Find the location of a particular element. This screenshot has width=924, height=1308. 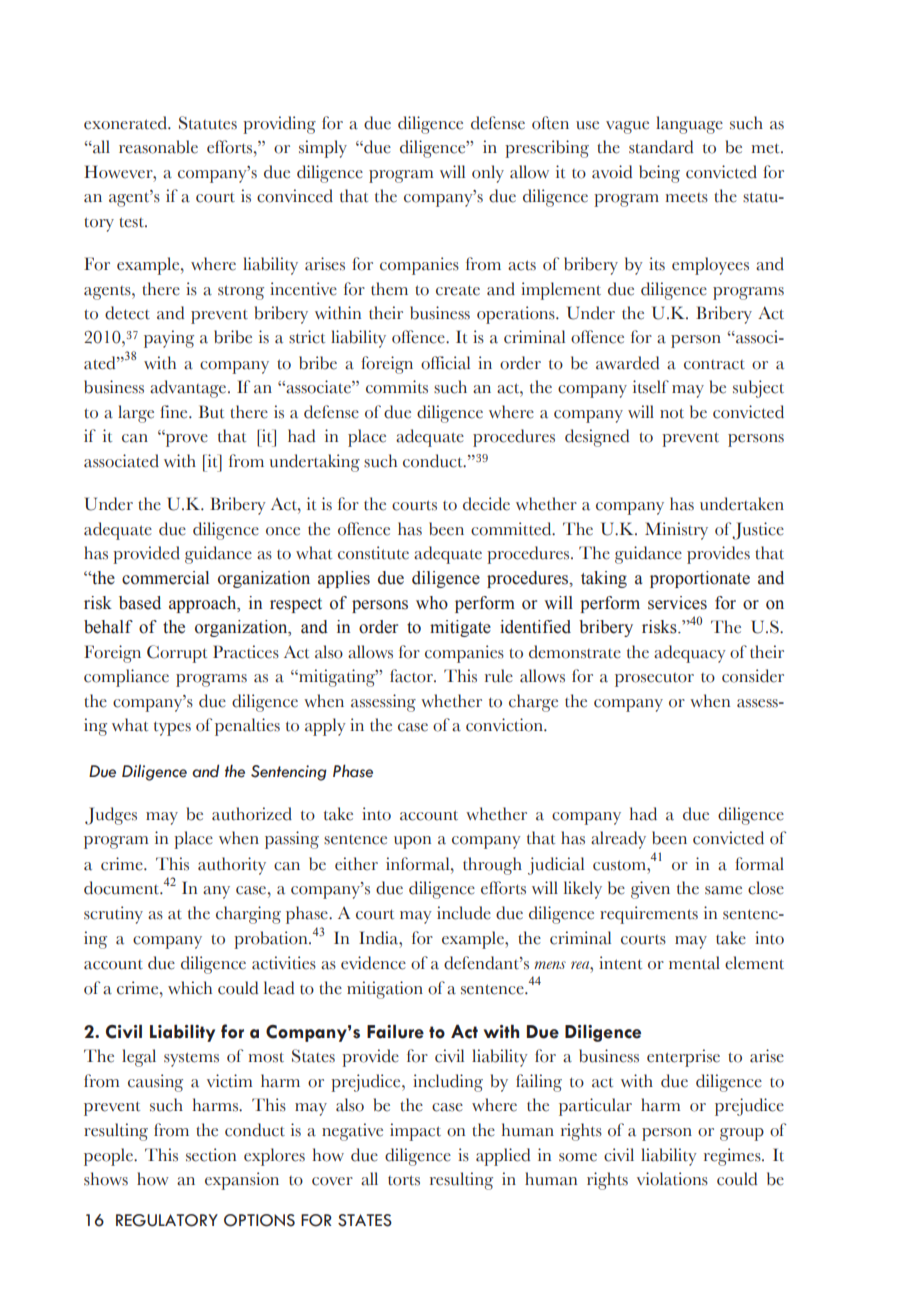

only is located at coordinates (488, 174).
